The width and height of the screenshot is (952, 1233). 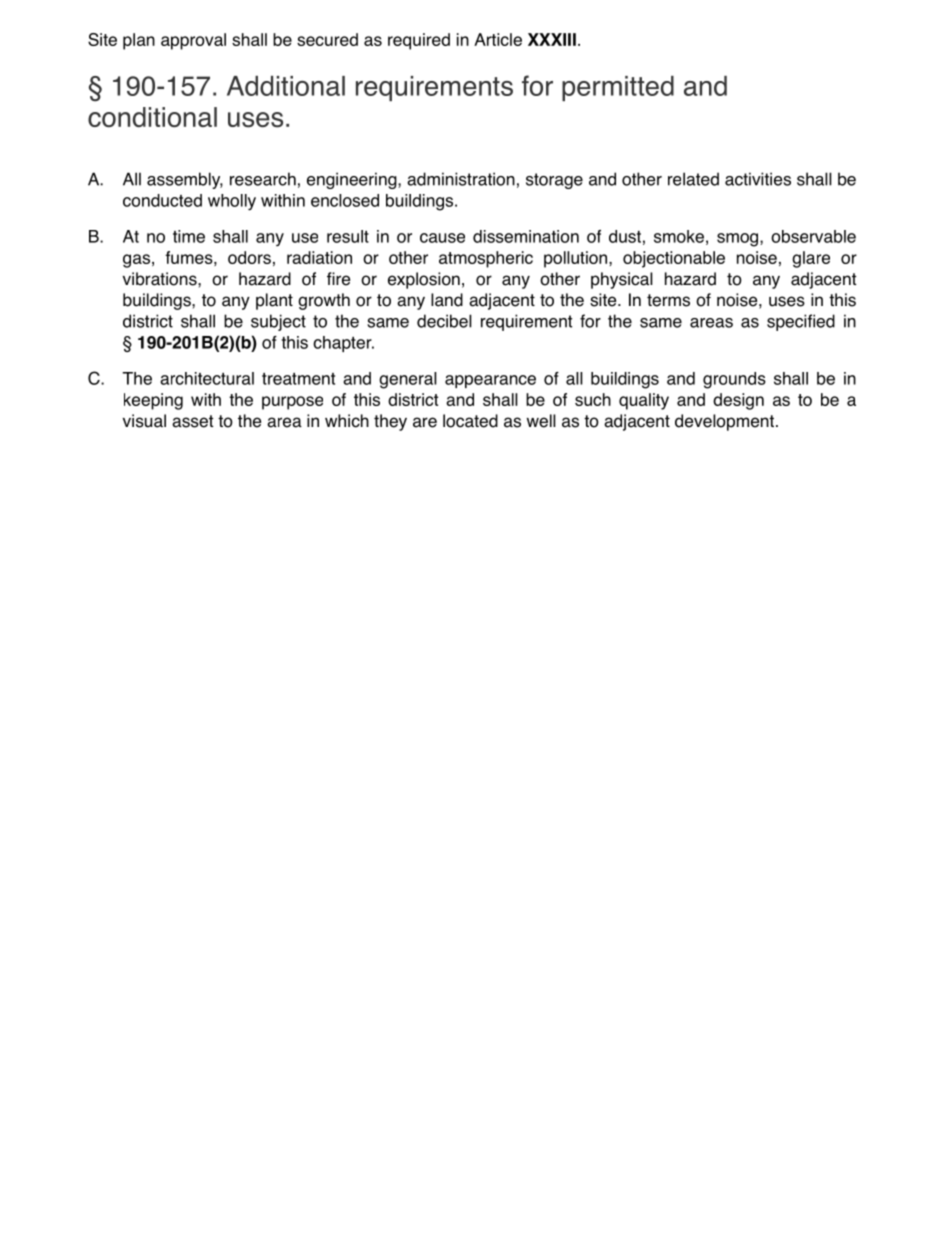 I want to click on asset, so click(x=192, y=421).
